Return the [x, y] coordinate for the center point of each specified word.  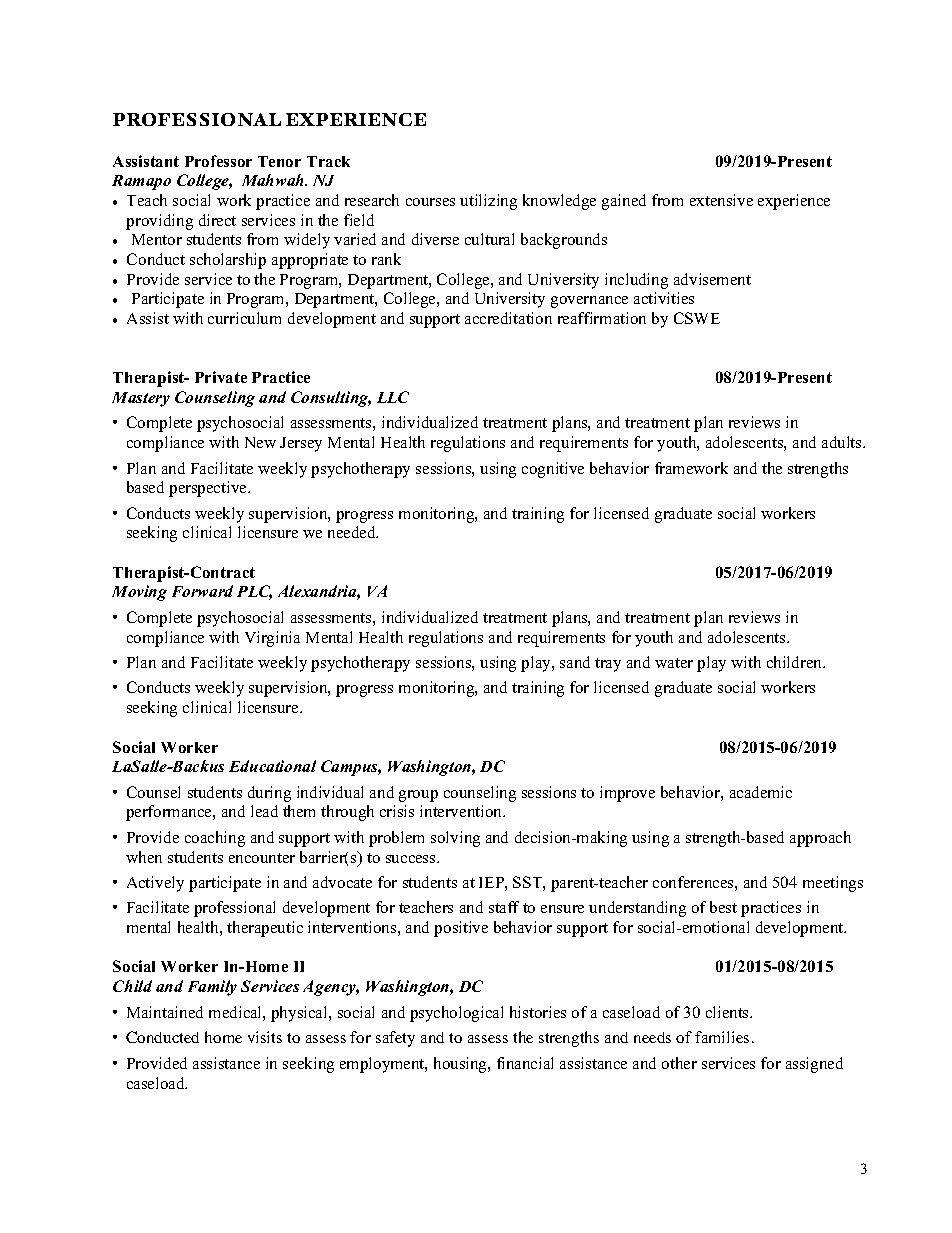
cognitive [553, 470]
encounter [262, 858]
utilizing [488, 202]
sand [575, 662]
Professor [218, 161]
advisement [712, 279]
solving [455, 839]
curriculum [244, 318]
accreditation [508, 318]
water [674, 663]
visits [265, 1037]
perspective [209, 489]
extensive [721, 200]
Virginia [272, 639]
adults [843, 442]
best [723, 907]
